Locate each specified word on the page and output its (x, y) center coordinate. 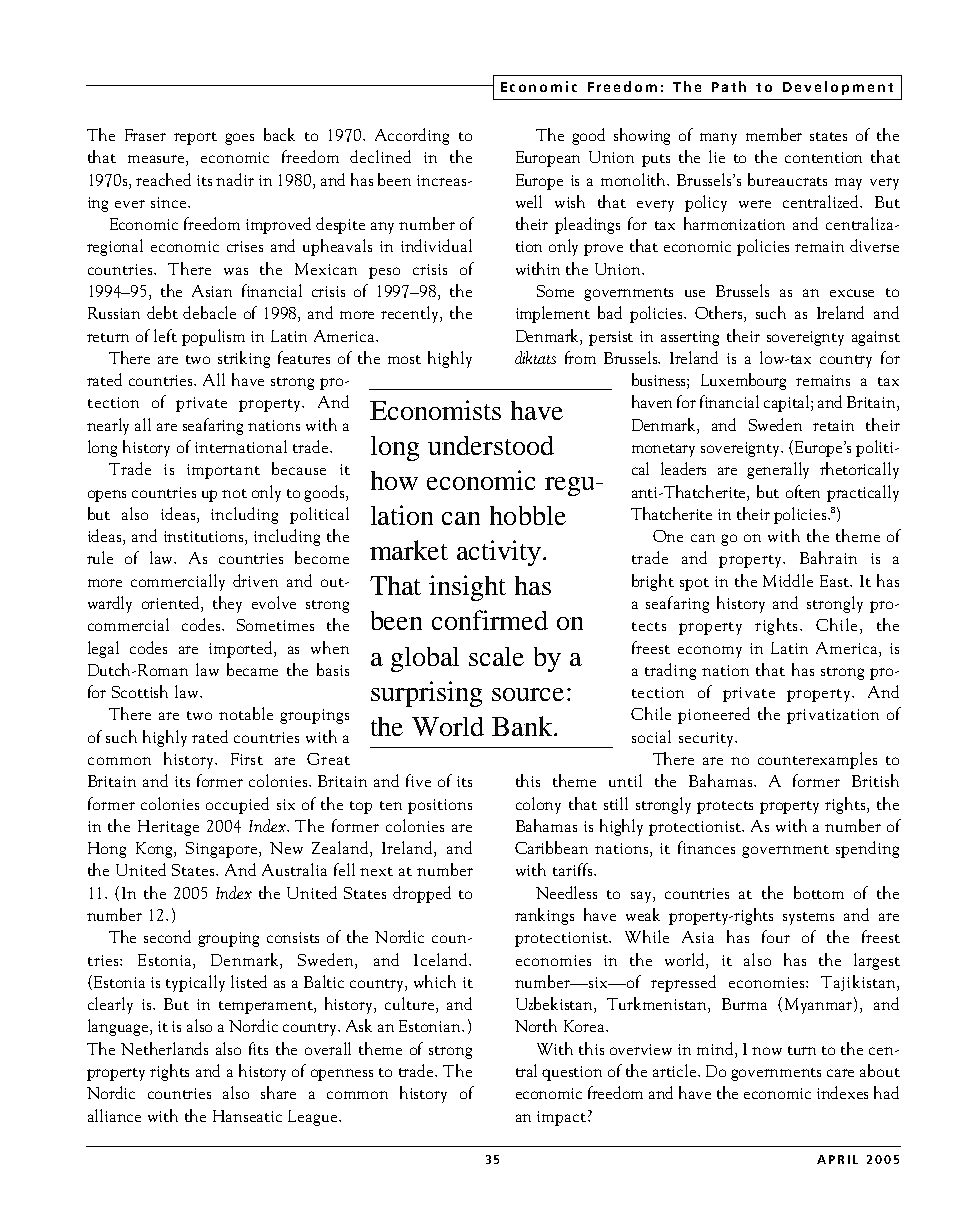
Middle (788, 580)
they (227, 604)
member (774, 134)
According (412, 136)
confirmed (490, 620)
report (195, 138)
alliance (114, 1115)
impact (561, 1118)
